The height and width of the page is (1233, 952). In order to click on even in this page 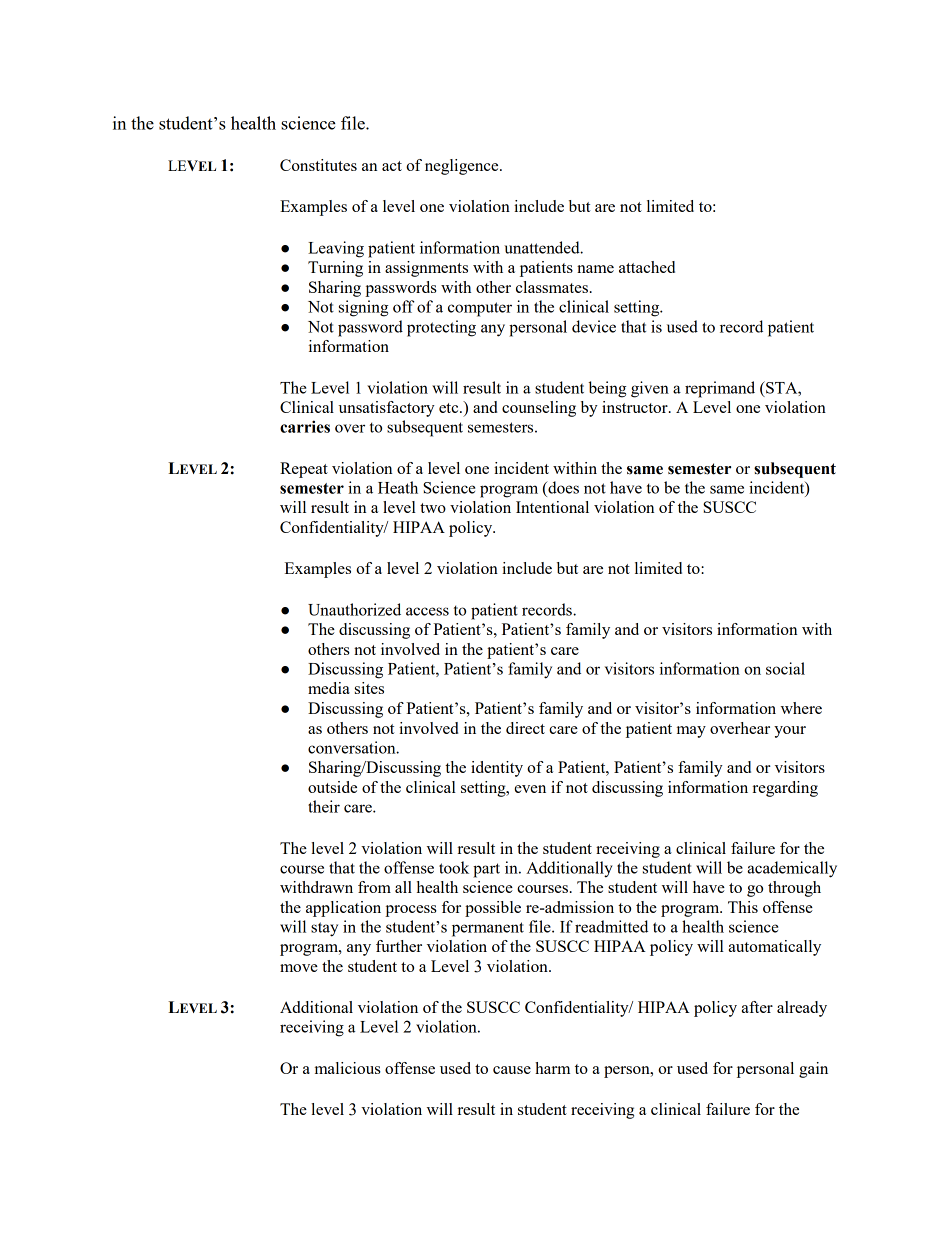, I will do `click(530, 789)`.
